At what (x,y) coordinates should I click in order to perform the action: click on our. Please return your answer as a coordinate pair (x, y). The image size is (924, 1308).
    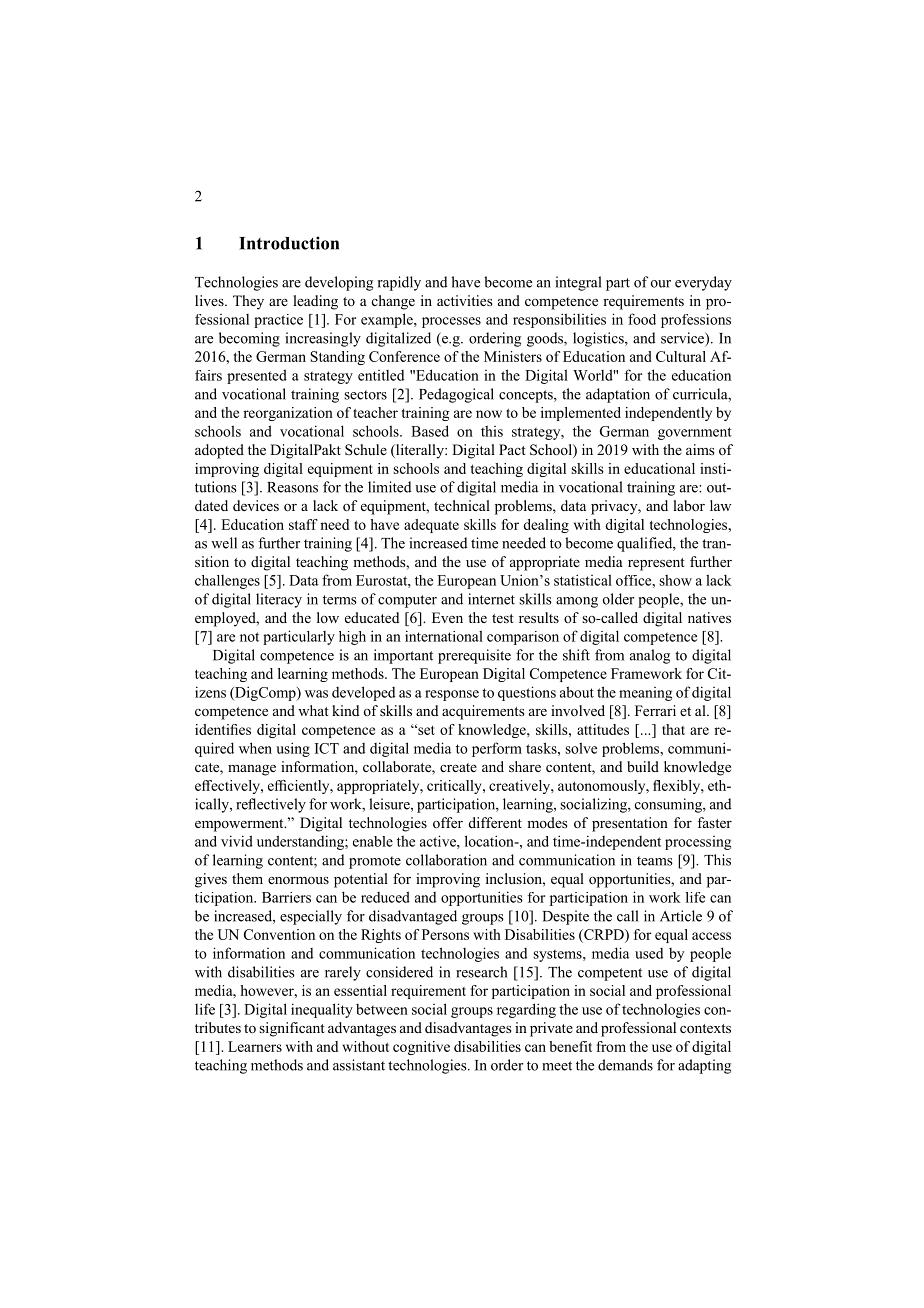
    Looking at the image, I should click on (661, 284).
